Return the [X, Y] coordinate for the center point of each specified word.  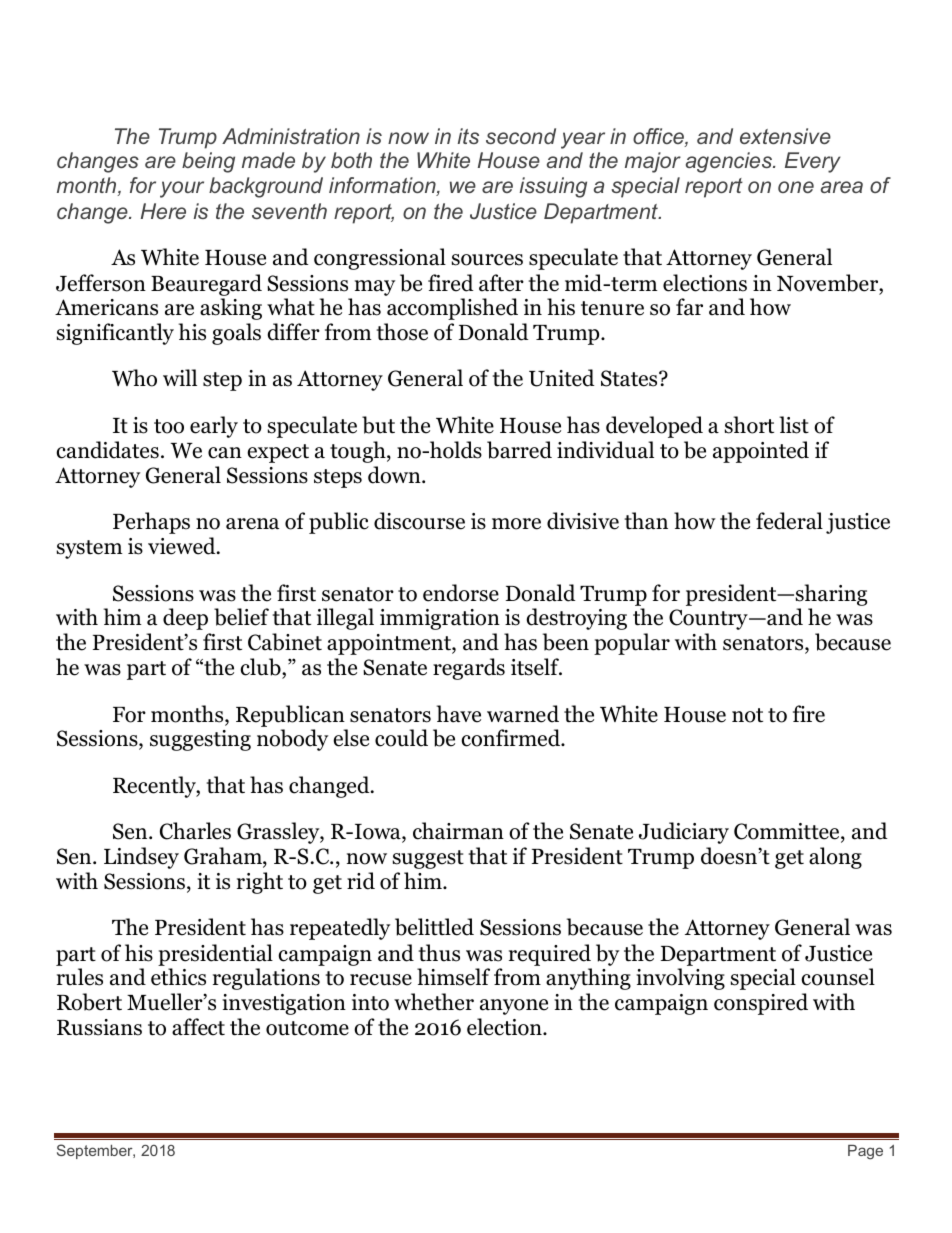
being [208, 162]
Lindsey [141, 858]
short [749, 425]
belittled [434, 927]
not [747, 715]
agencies [730, 162]
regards [469, 669]
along [835, 858]
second [521, 136]
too [169, 426]
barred [519, 450]
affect [198, 1027]
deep [185, 619]
